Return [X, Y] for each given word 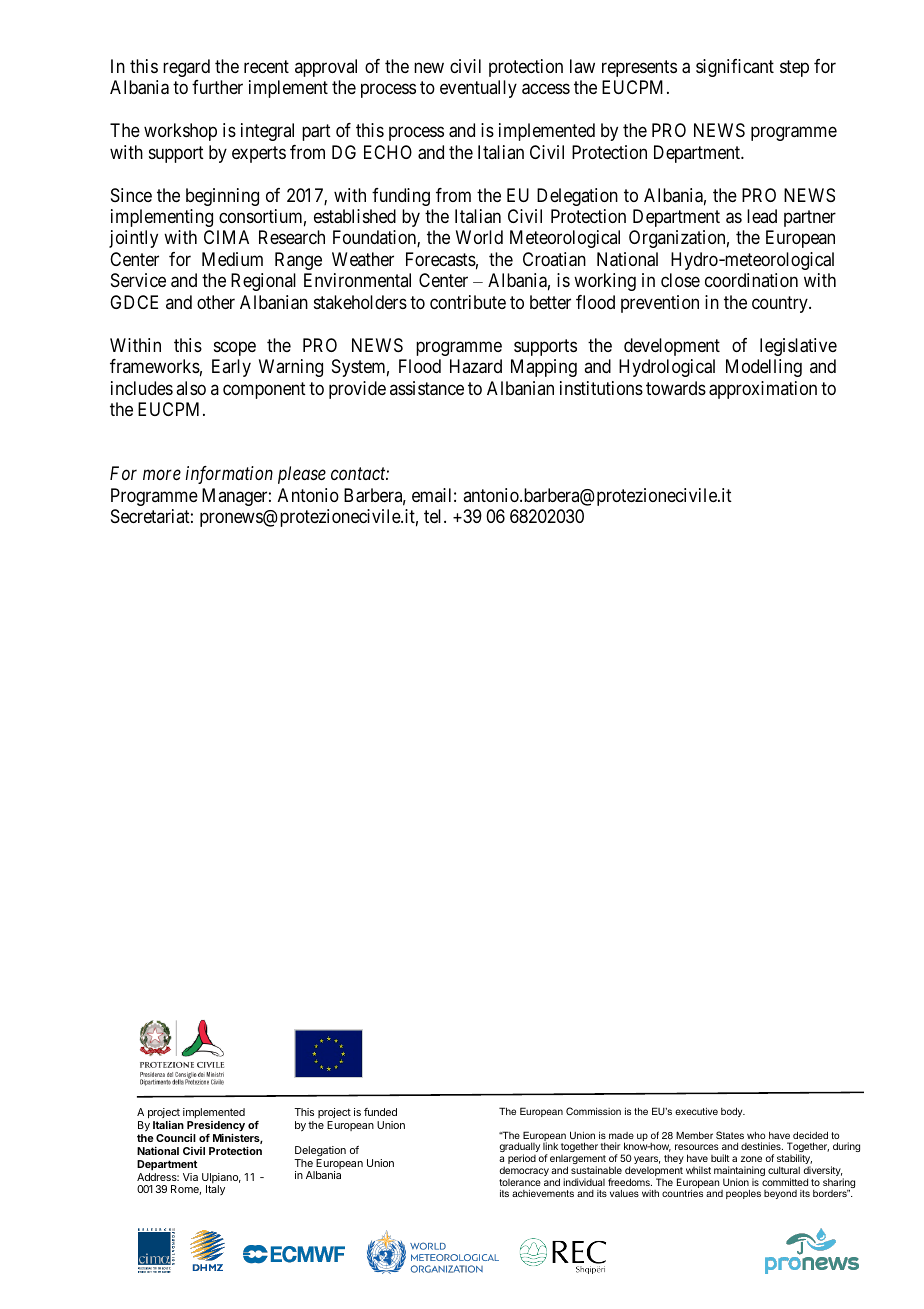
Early [231, 368]
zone [751, 1159]
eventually [478, 89]
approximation [763, 390]
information [229, 475]
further [217, 87]
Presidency [216, 1127]
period [522, 1159]
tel [434, 516]
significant [735, 68]
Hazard [476, 366]
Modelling [764, 368]
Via [190, 1177]
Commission [593, 1111]
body [733, 1112]
